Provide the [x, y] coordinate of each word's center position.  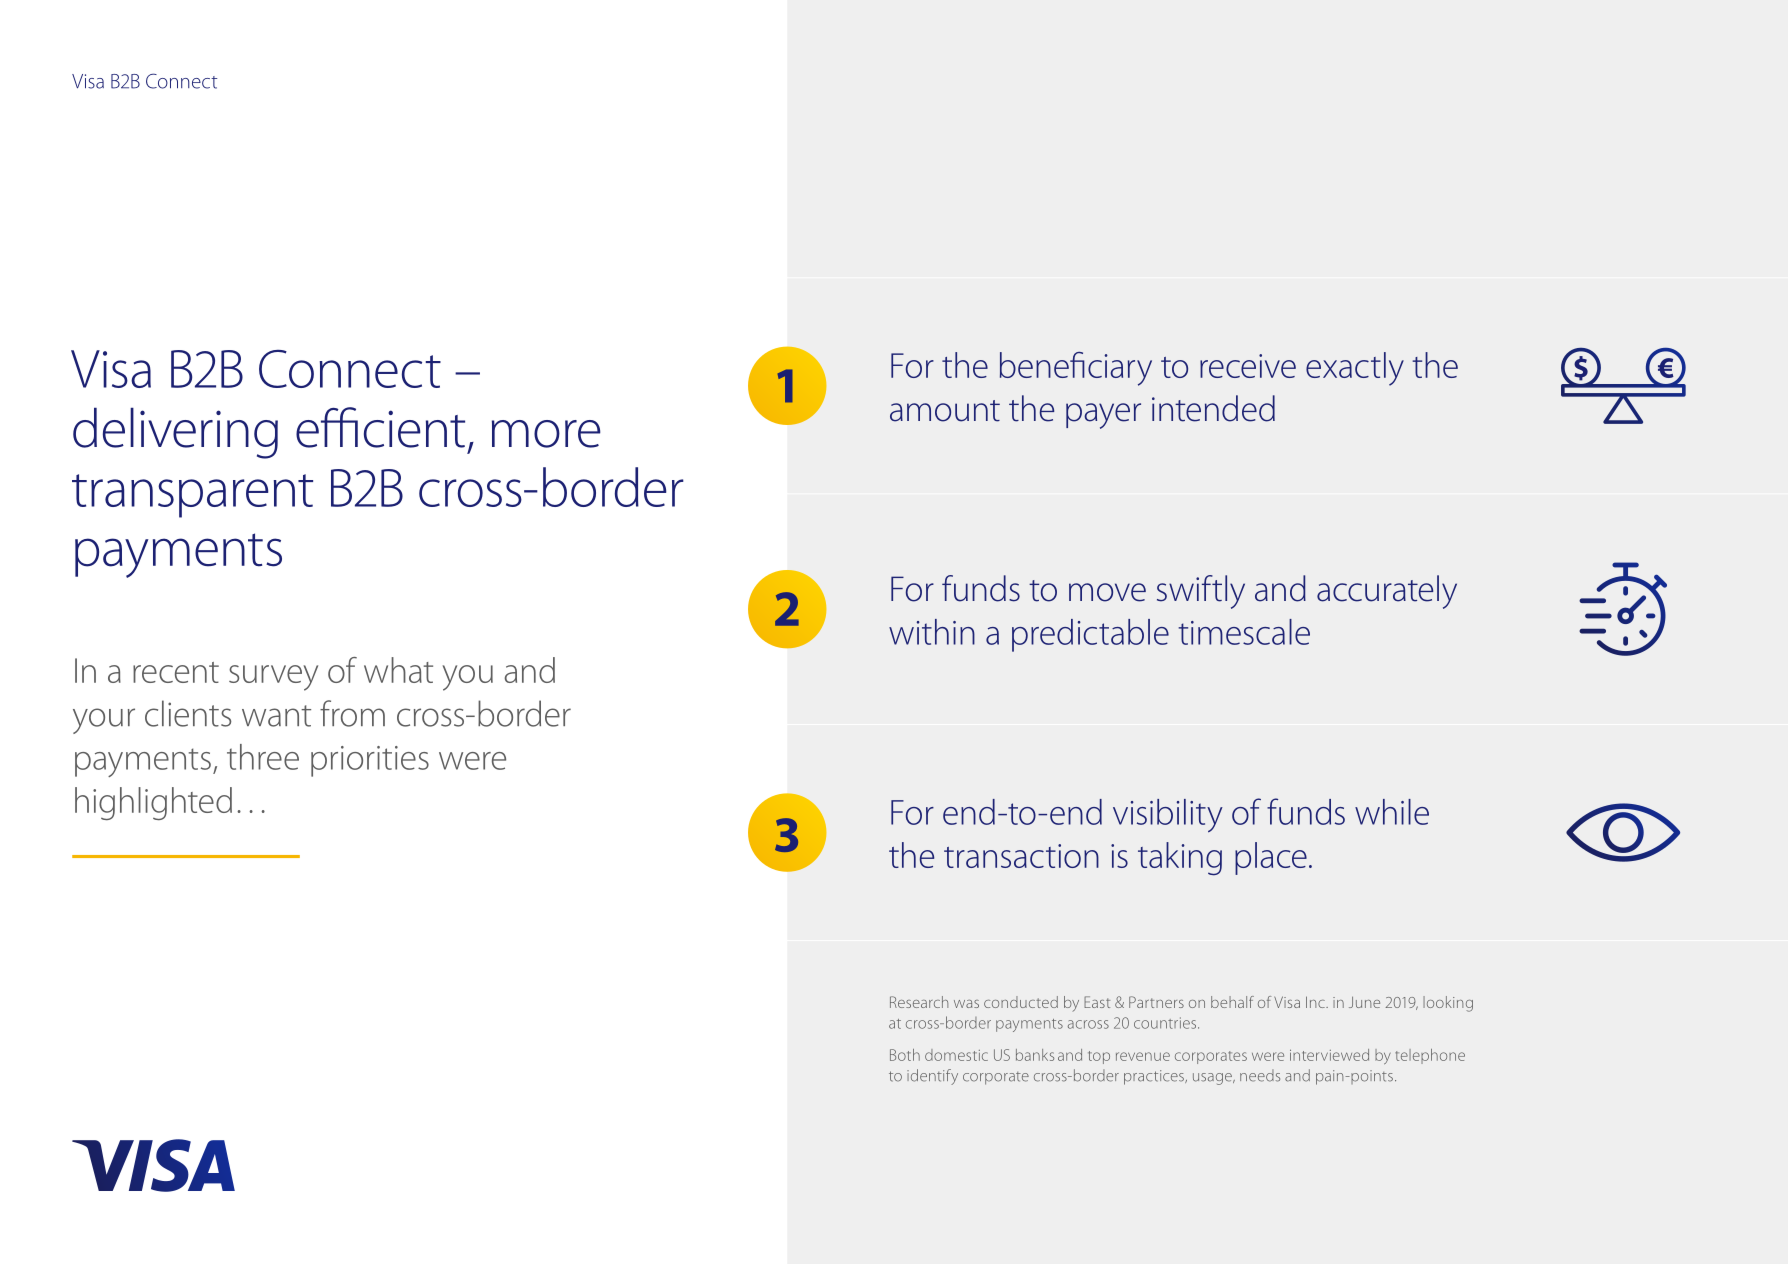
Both [905, 1055]
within [932, 632]
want [276, 716]
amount [945, 411]
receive [1248, 366]
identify [932, 1077]
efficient [380, 427]
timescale [1244, 632]
